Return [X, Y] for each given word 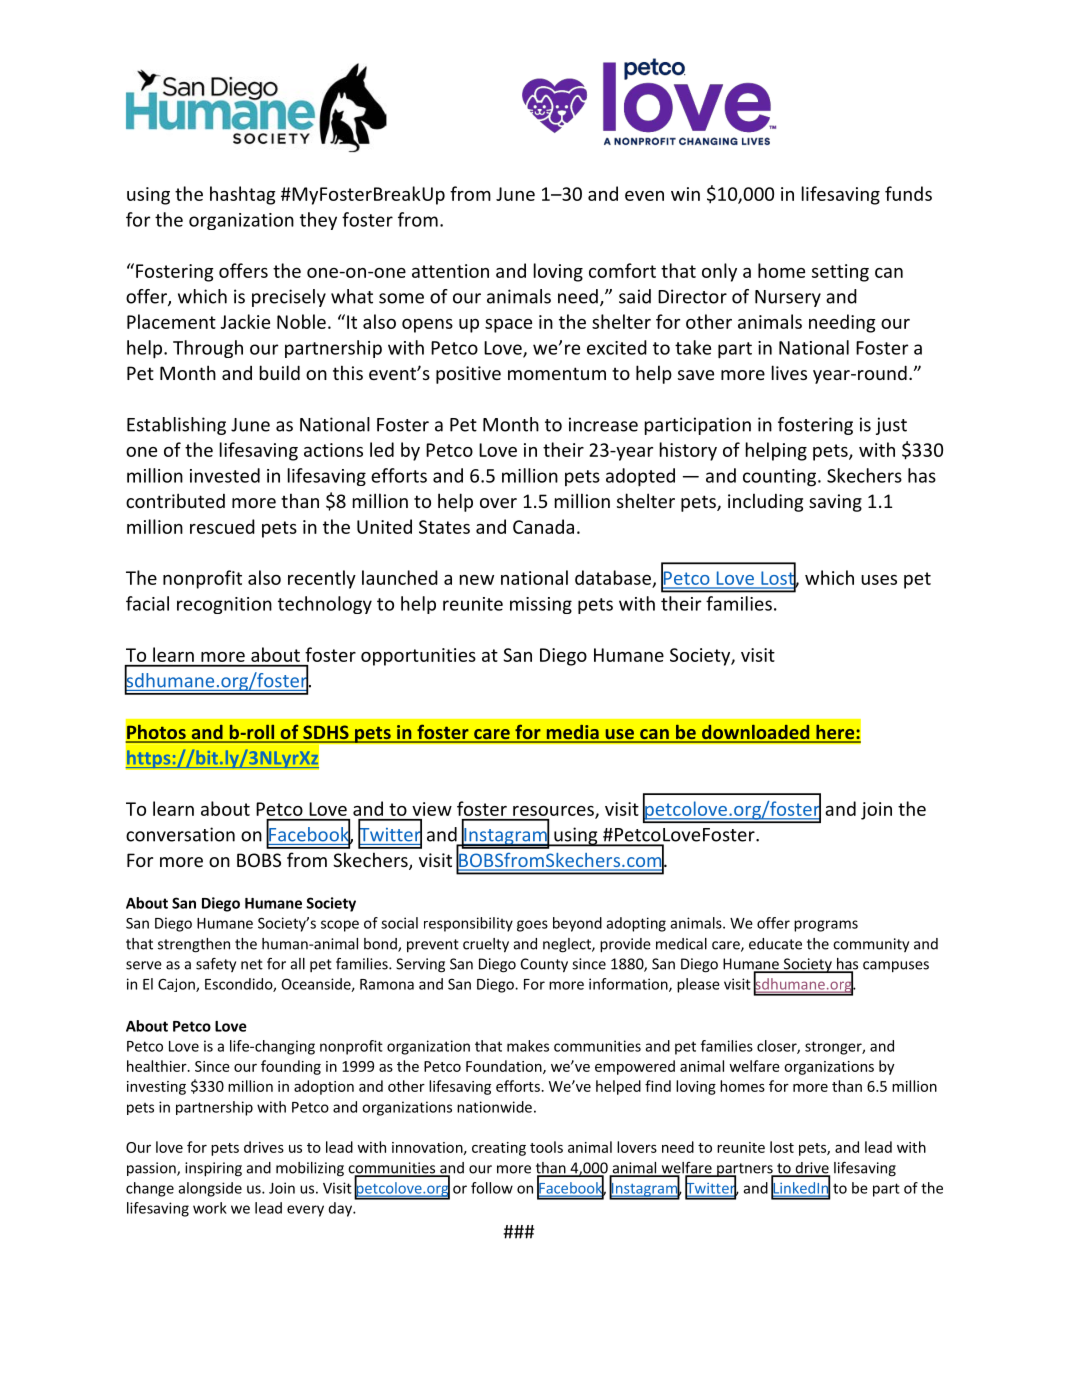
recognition [224, 605]
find [658, 1086]
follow [492, 1188]
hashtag [243, 195]
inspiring [213, 1169]
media [572, 733]
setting [840, 273]
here [835, 733]
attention [450, 271]
